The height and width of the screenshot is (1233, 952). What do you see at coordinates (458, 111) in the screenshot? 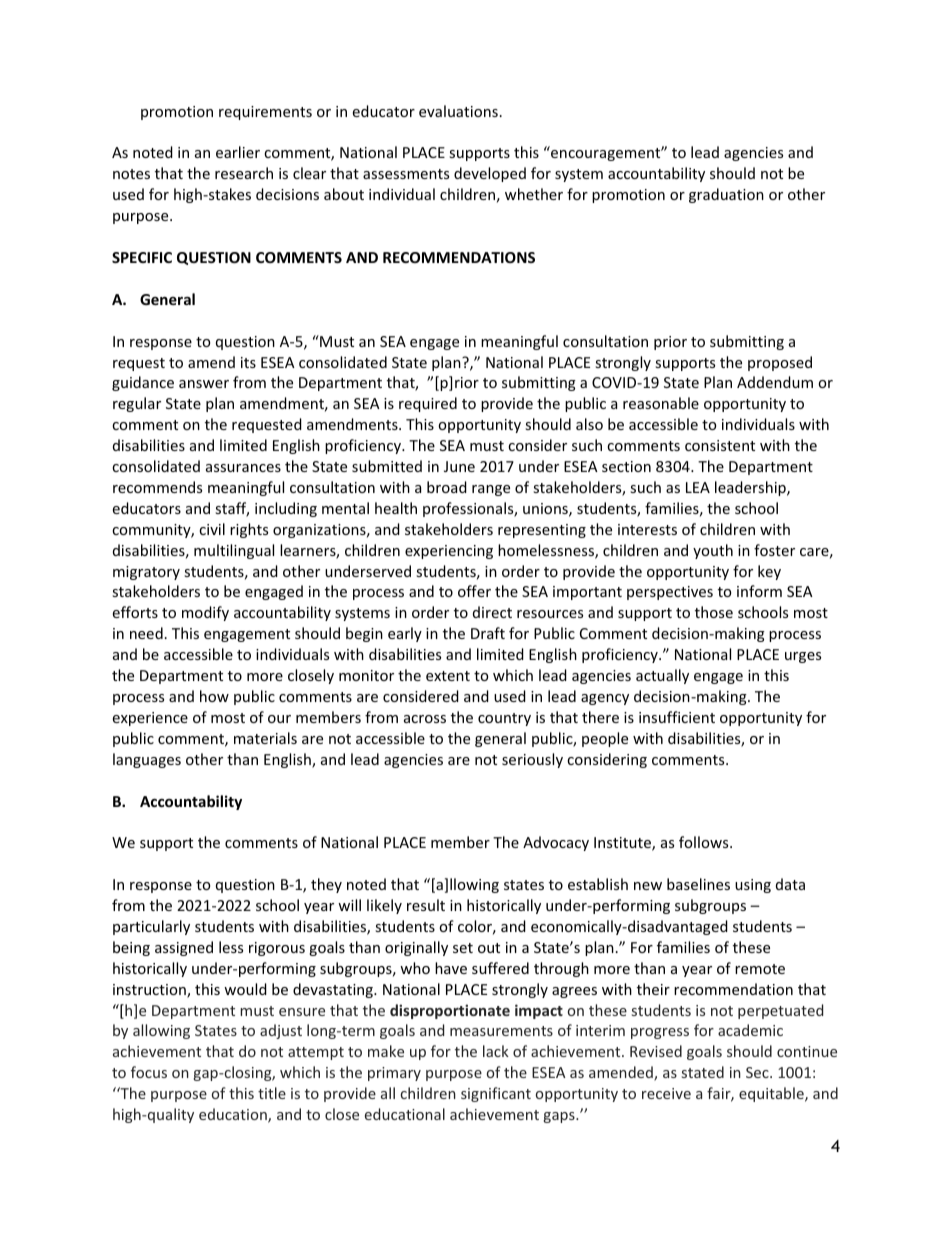
I see `evaluations` at bounding box center [458, 111].
